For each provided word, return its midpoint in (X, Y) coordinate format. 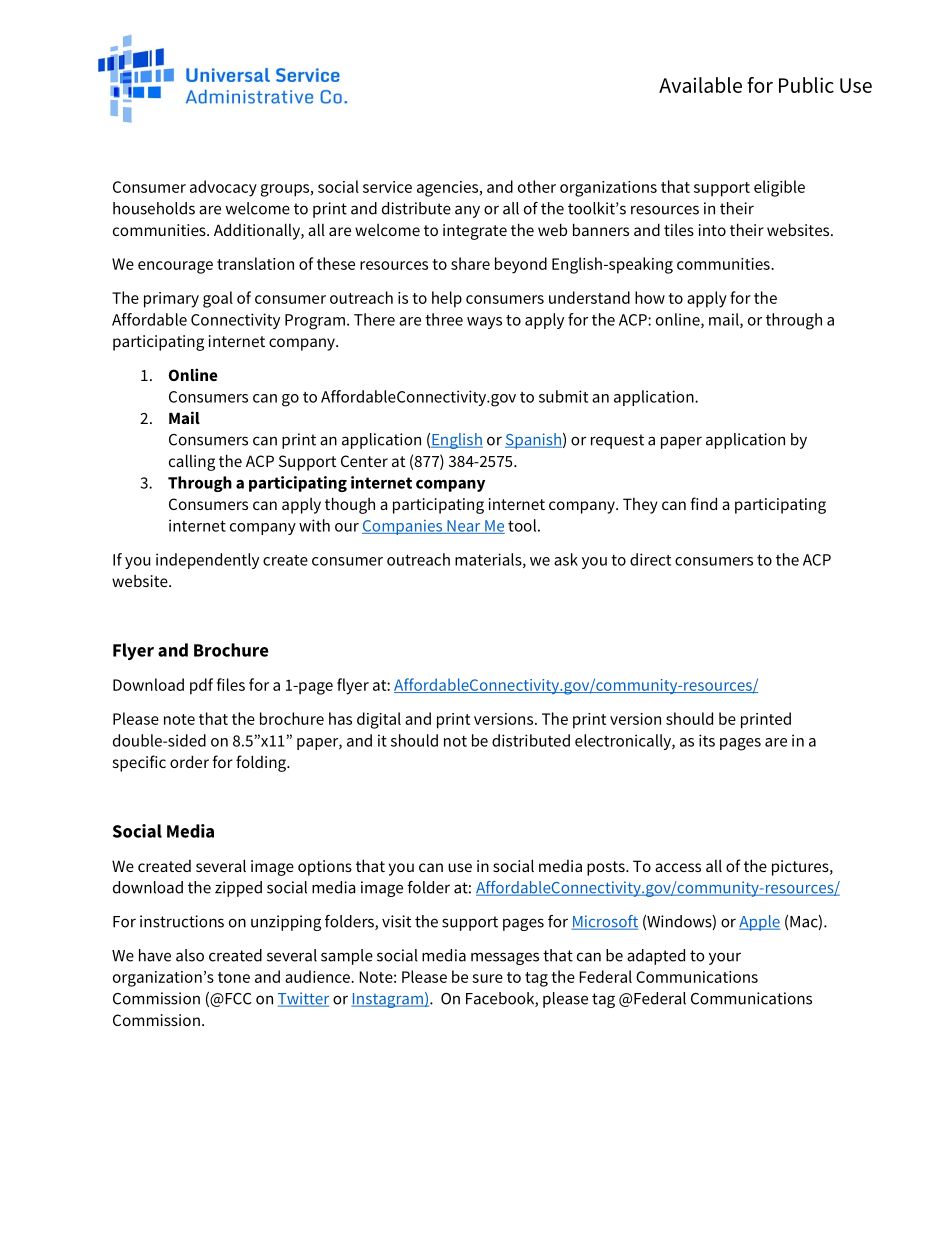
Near (464, 527)
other (537, 186)
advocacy (223, 188)
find (704, 503)
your (725, 958)
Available (700, 85)
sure (487, 978)
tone (234, 977)
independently (207, 561)
